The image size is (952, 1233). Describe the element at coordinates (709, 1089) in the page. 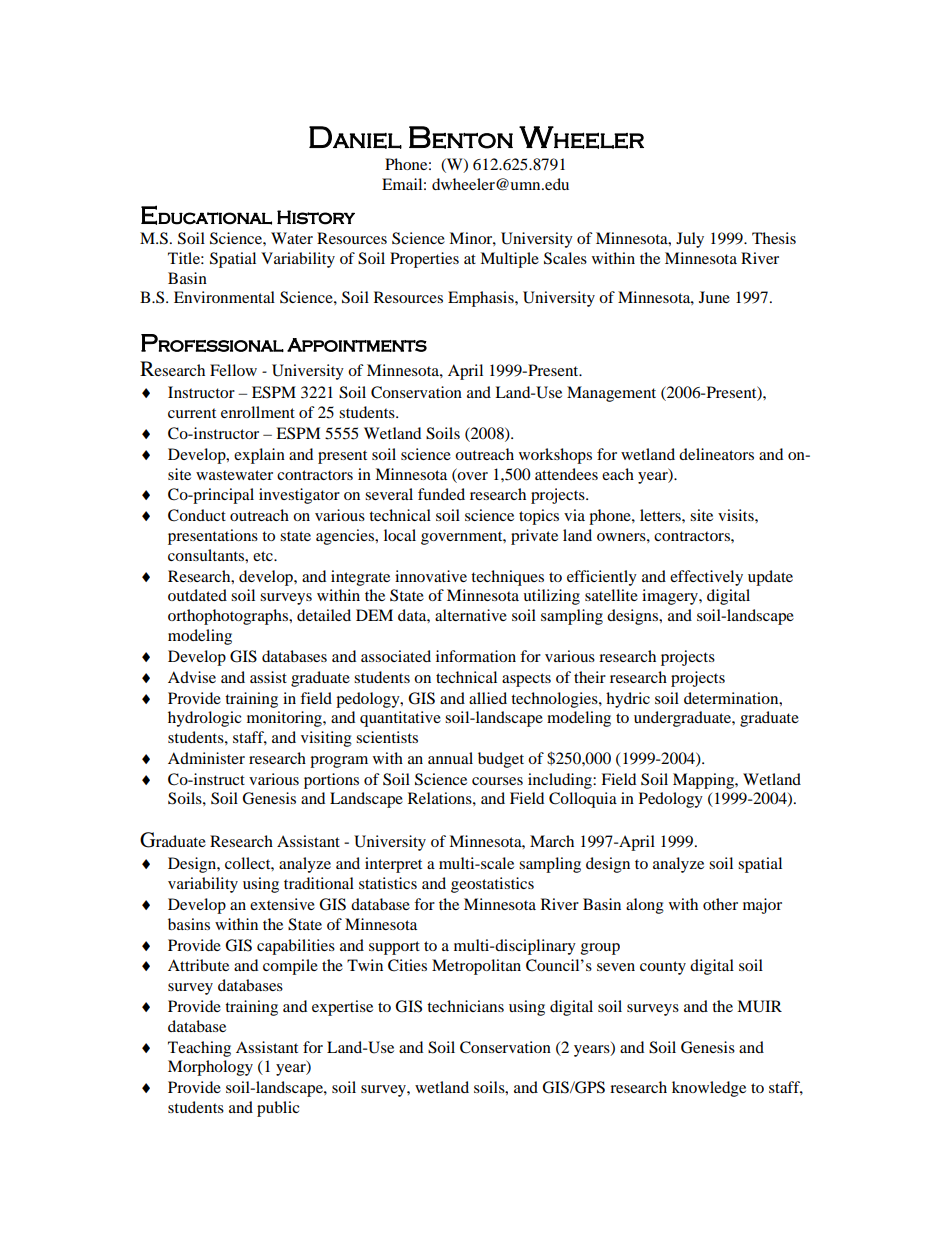

I see `knowledge` at that location.
